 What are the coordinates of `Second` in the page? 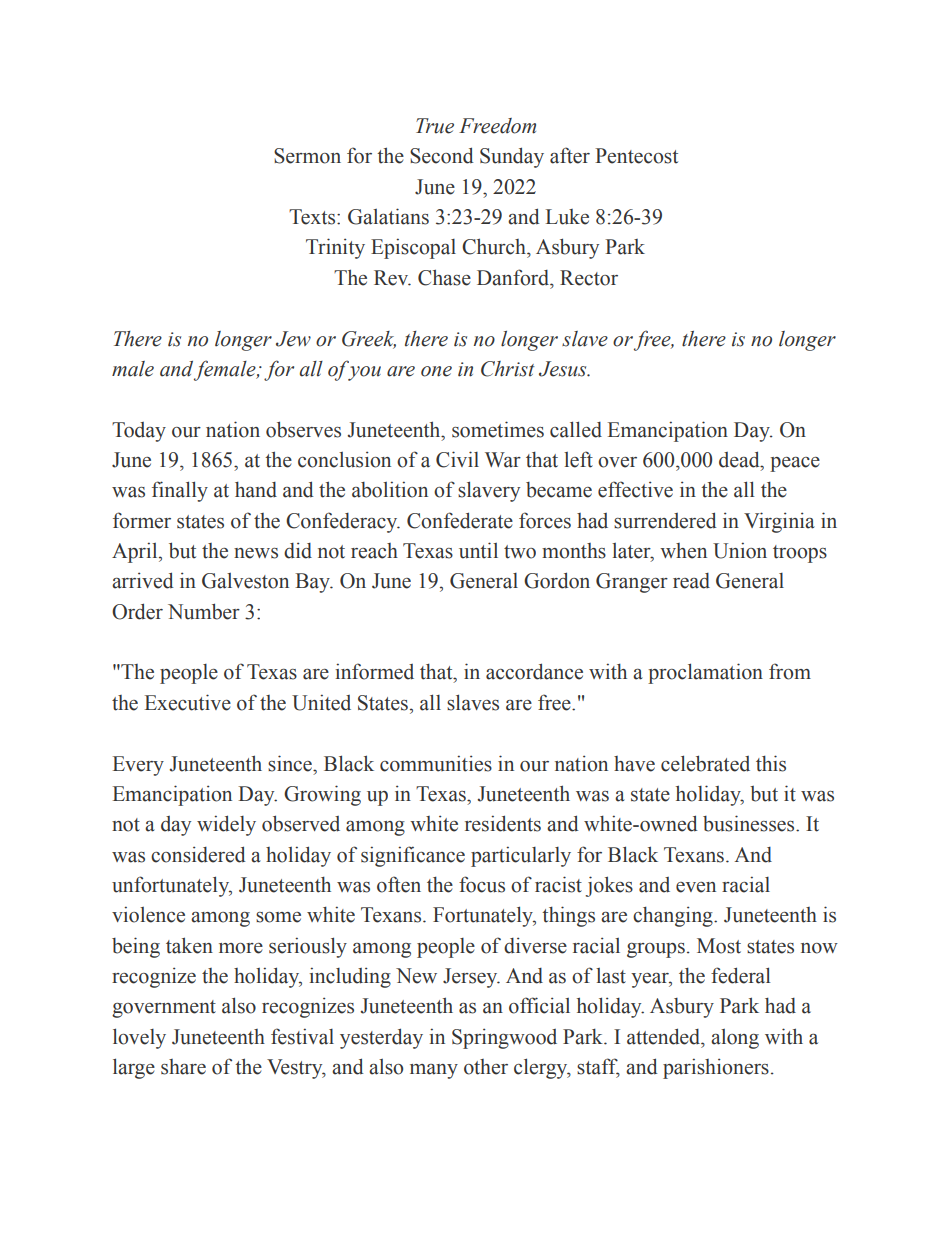 It's located at (442, 155).
